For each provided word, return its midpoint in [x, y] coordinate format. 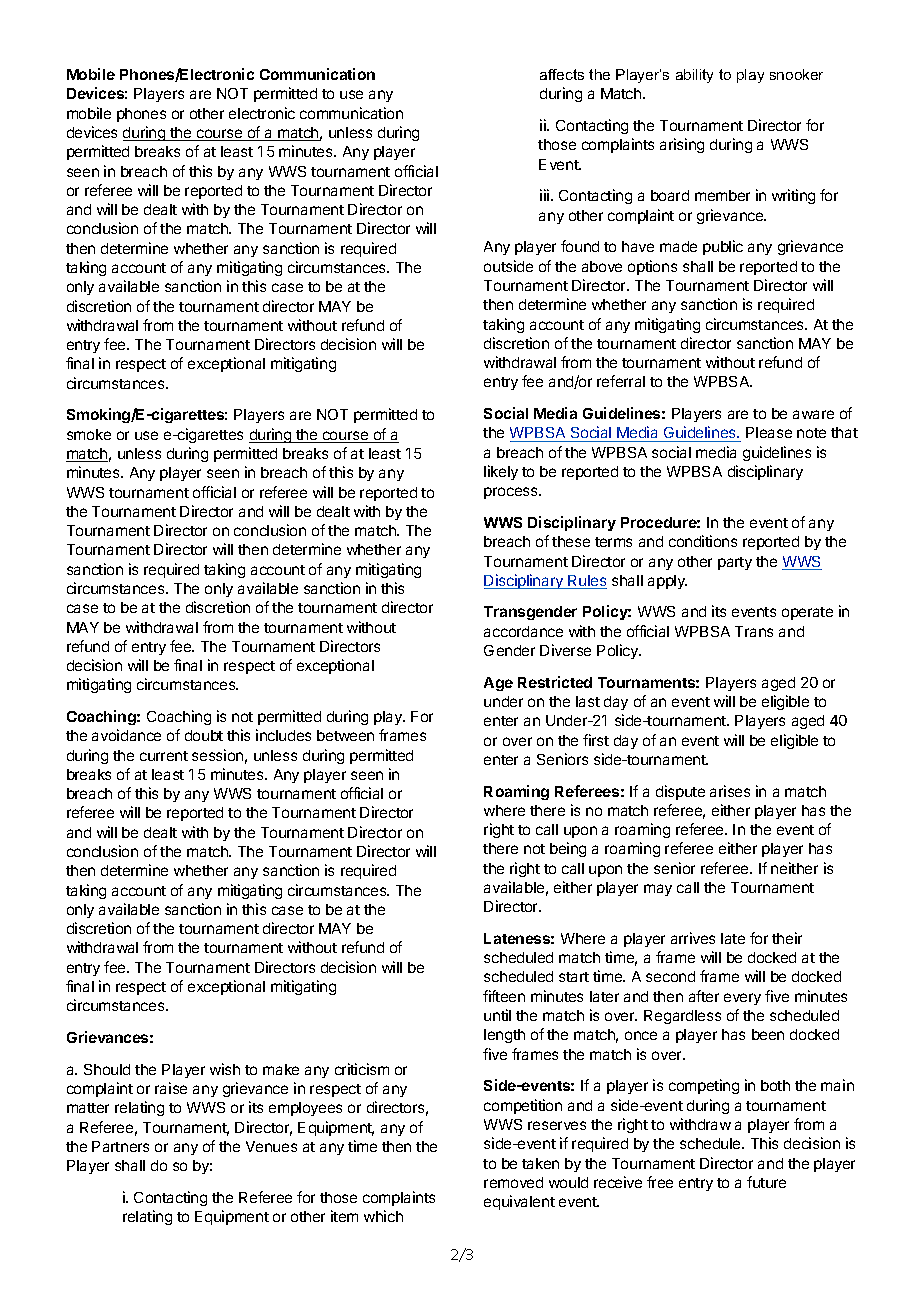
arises [730, 791]
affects [562, 74]
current [164, 756]
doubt [204, 735]
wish [225, 1069]
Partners [120, 1146]
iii [546, 195]
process [512, 493]
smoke [89, 434]
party [735, 563]
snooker [796, 74]
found [580, 246]
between [345, 735]
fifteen [504, 996]
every [742, 999]
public [723, 247]
